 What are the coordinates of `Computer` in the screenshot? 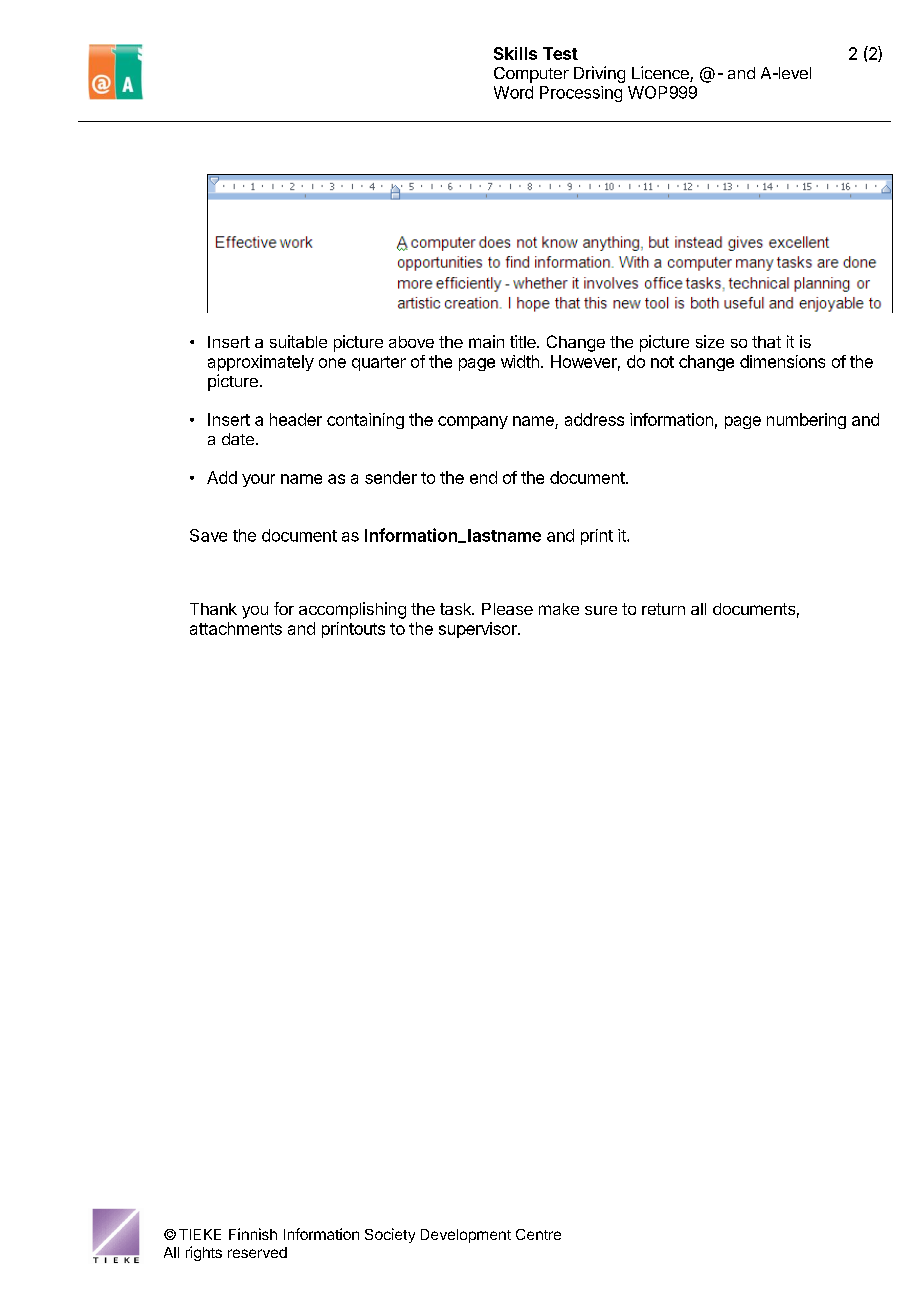 It's located at (531, 75).
